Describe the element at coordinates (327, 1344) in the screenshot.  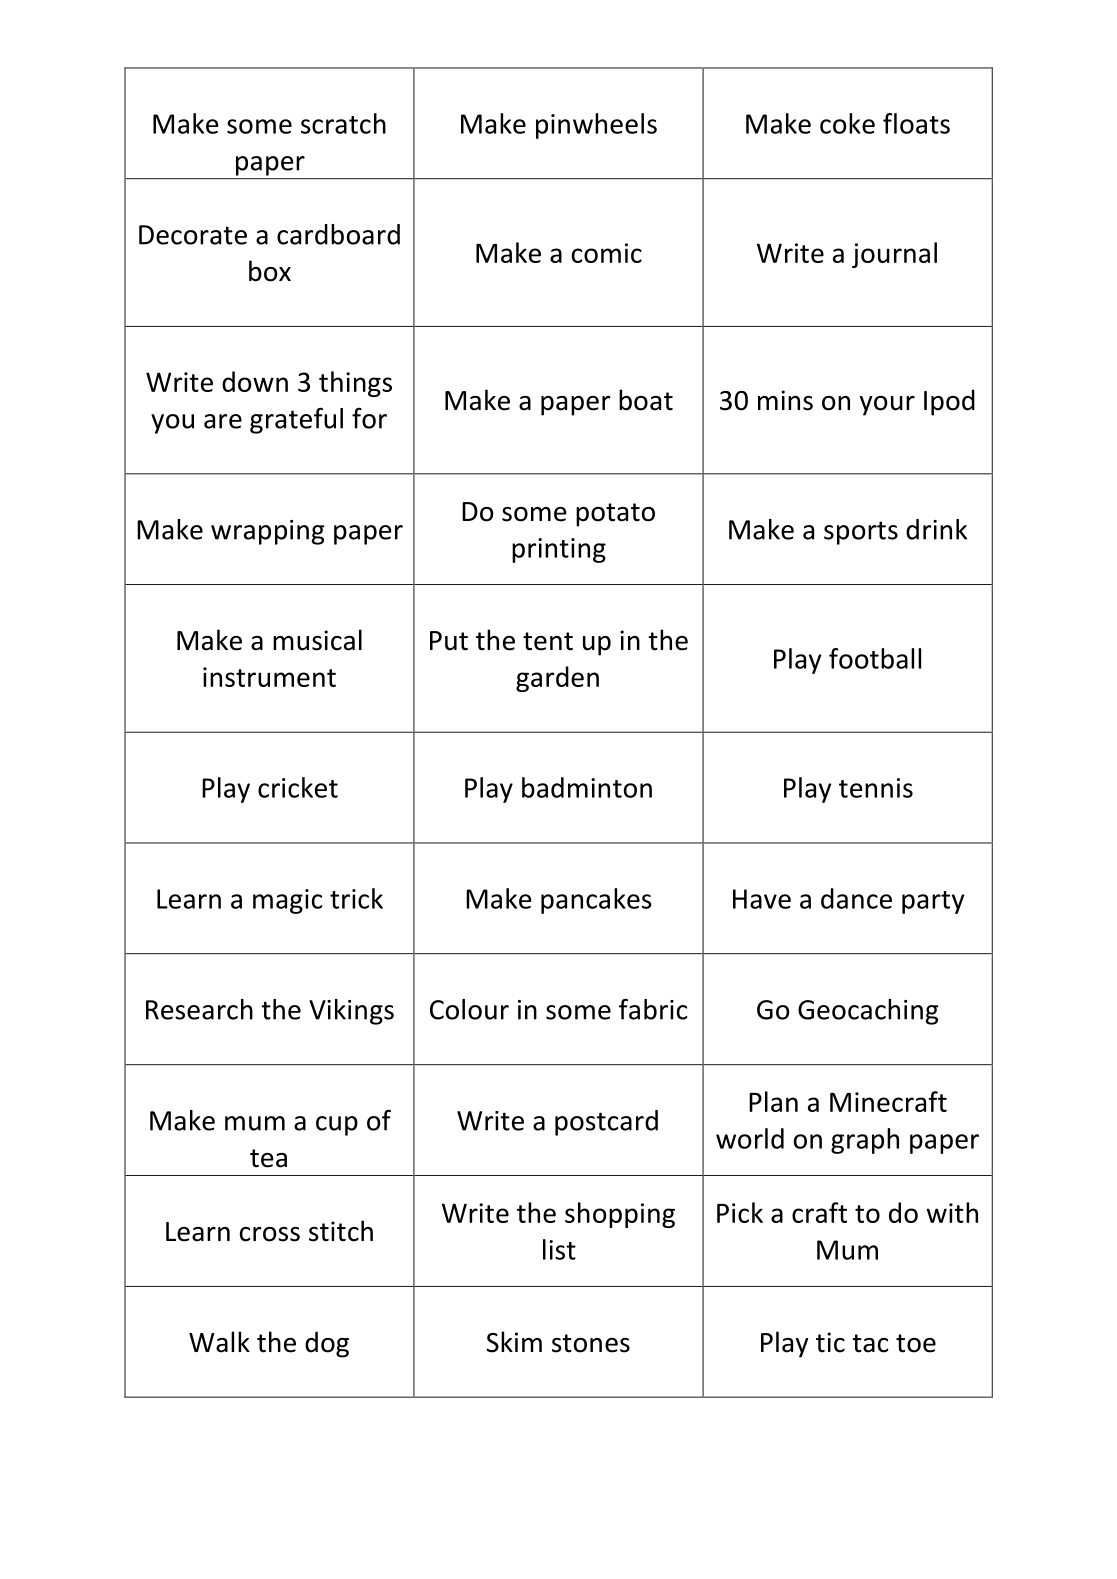
I see `dog` at that location.
